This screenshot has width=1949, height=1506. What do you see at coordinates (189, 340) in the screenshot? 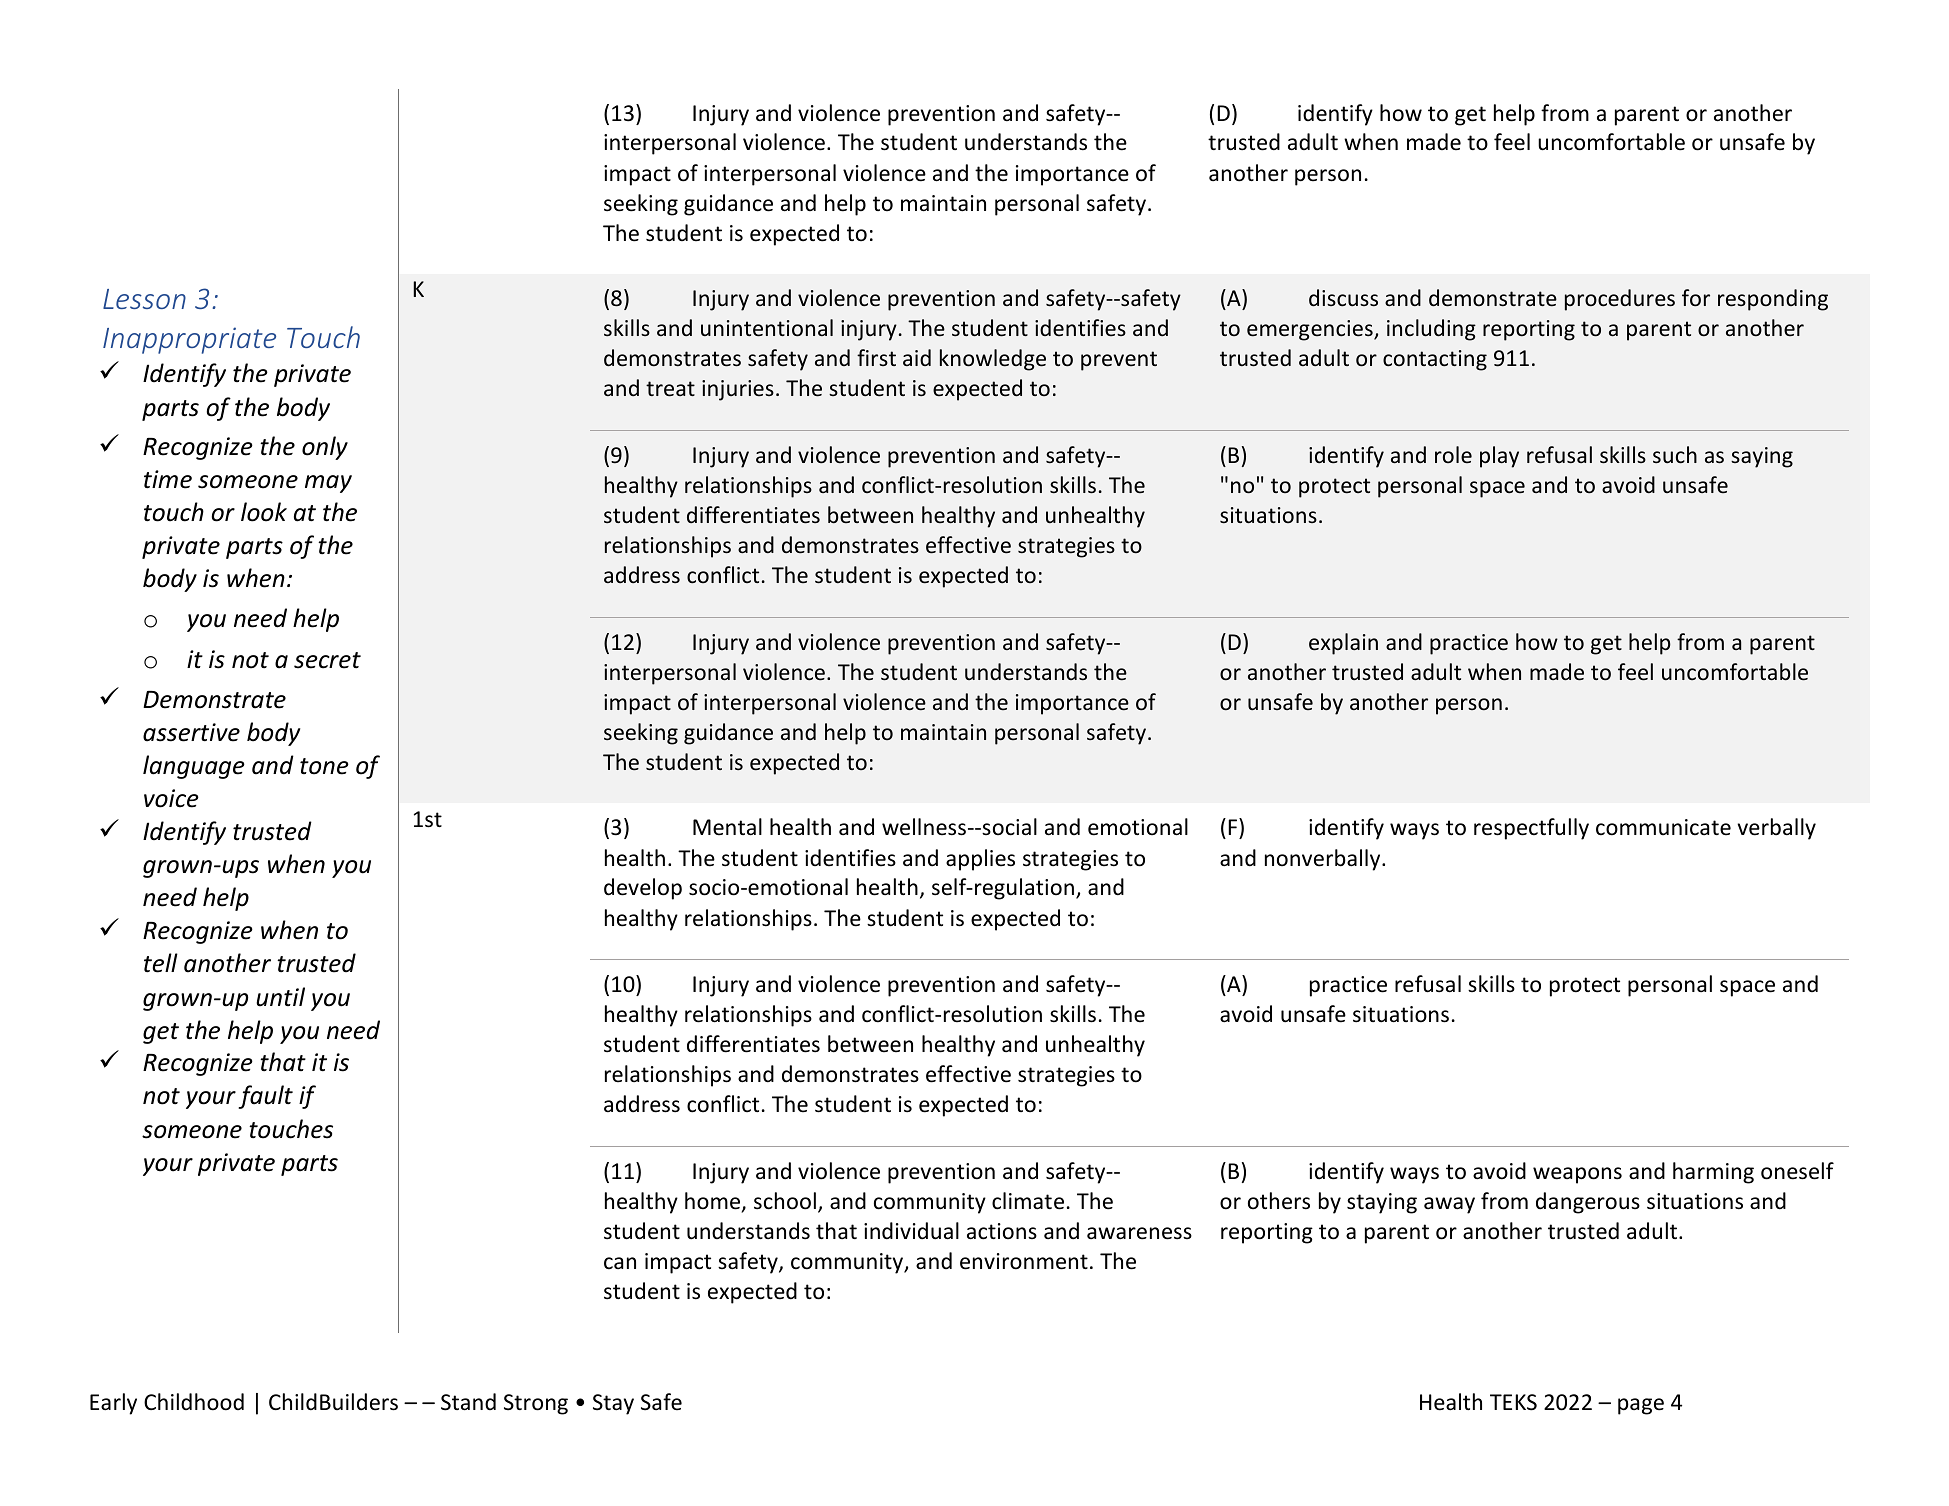
I see `Inappropriate` at bounding box center [189, 340].
